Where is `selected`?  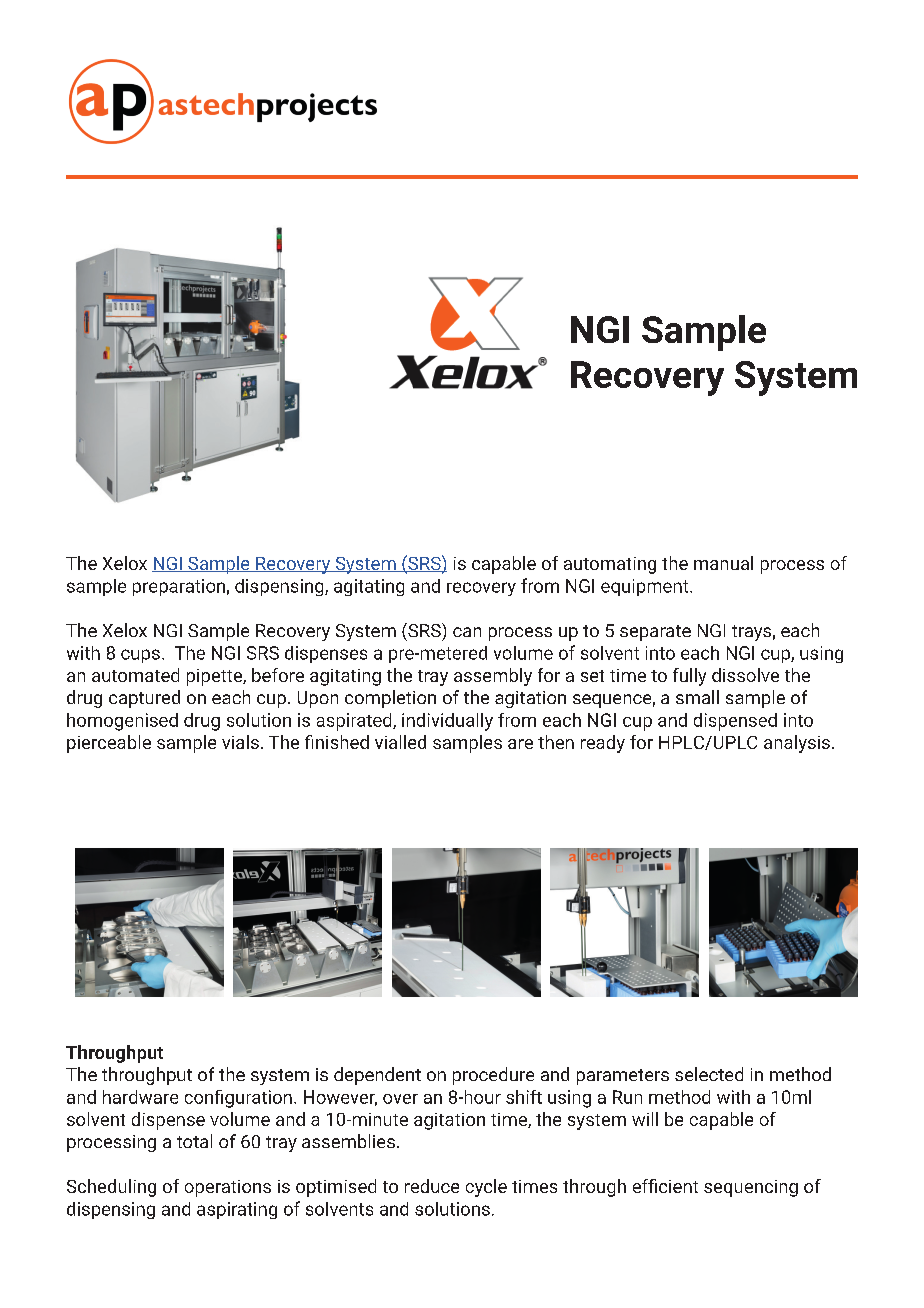 selected is located at coordinates (709, 1074).
